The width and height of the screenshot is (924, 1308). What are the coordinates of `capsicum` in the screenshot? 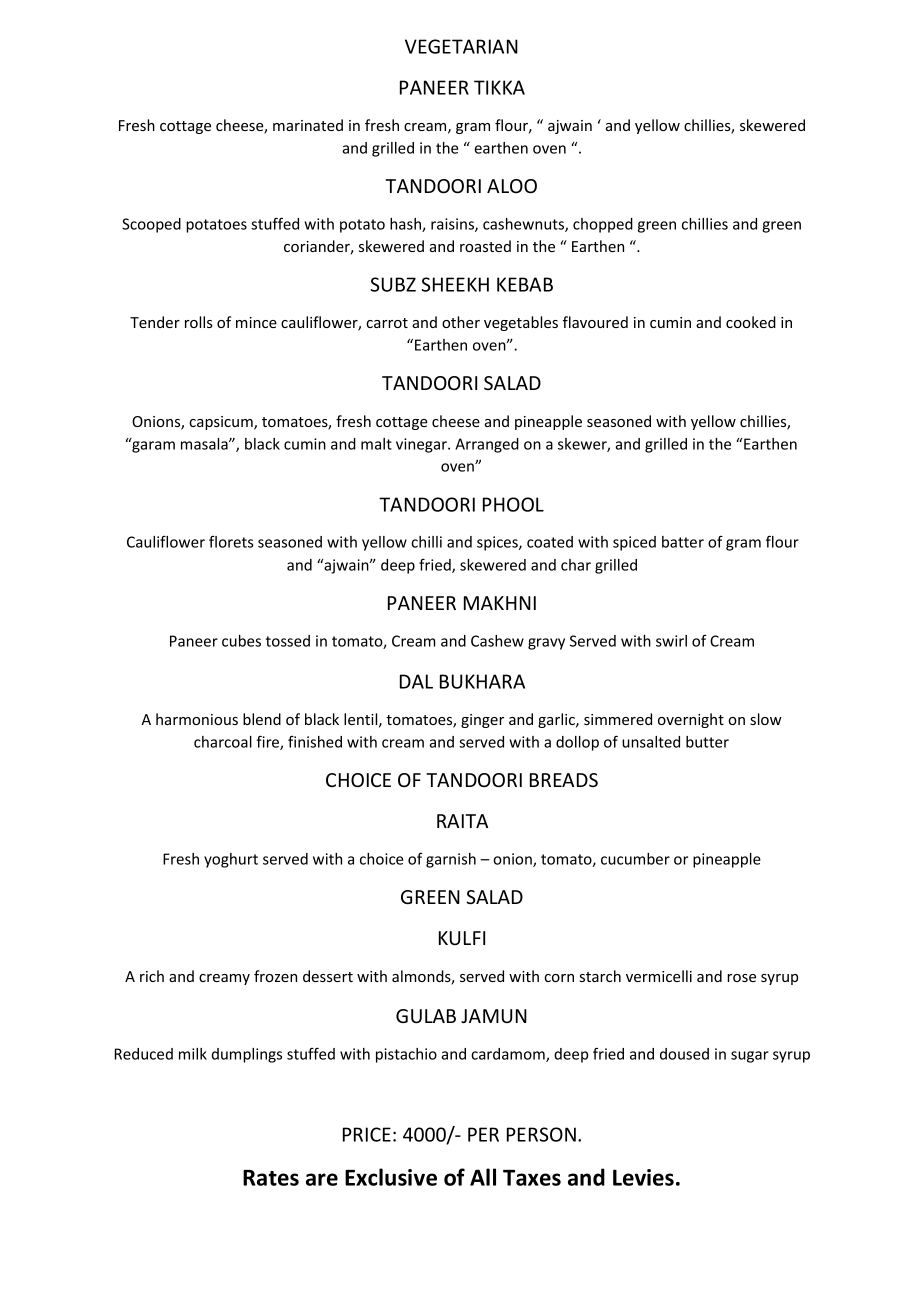 It's located at (222, 423).
